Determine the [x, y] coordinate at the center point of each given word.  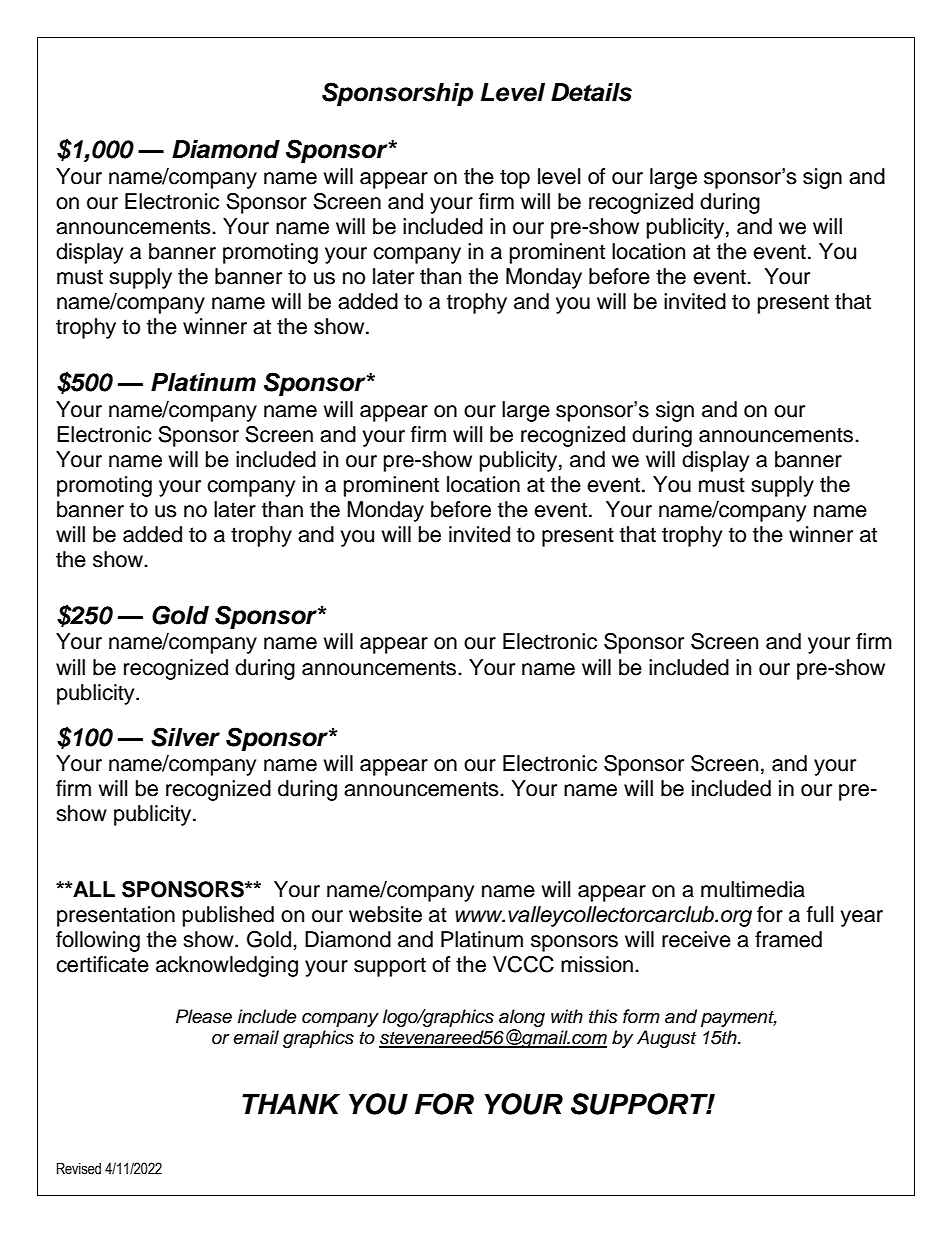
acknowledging [227, 966]
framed [788, 939]
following [98, 941]
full [820, 914]
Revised [79, 1169]
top [515, 179]
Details [591, 92]
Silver [185, 737]
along [522, 1018]
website [385, 914]
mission [597, 964]
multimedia [753, 889]
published [228, 916]
